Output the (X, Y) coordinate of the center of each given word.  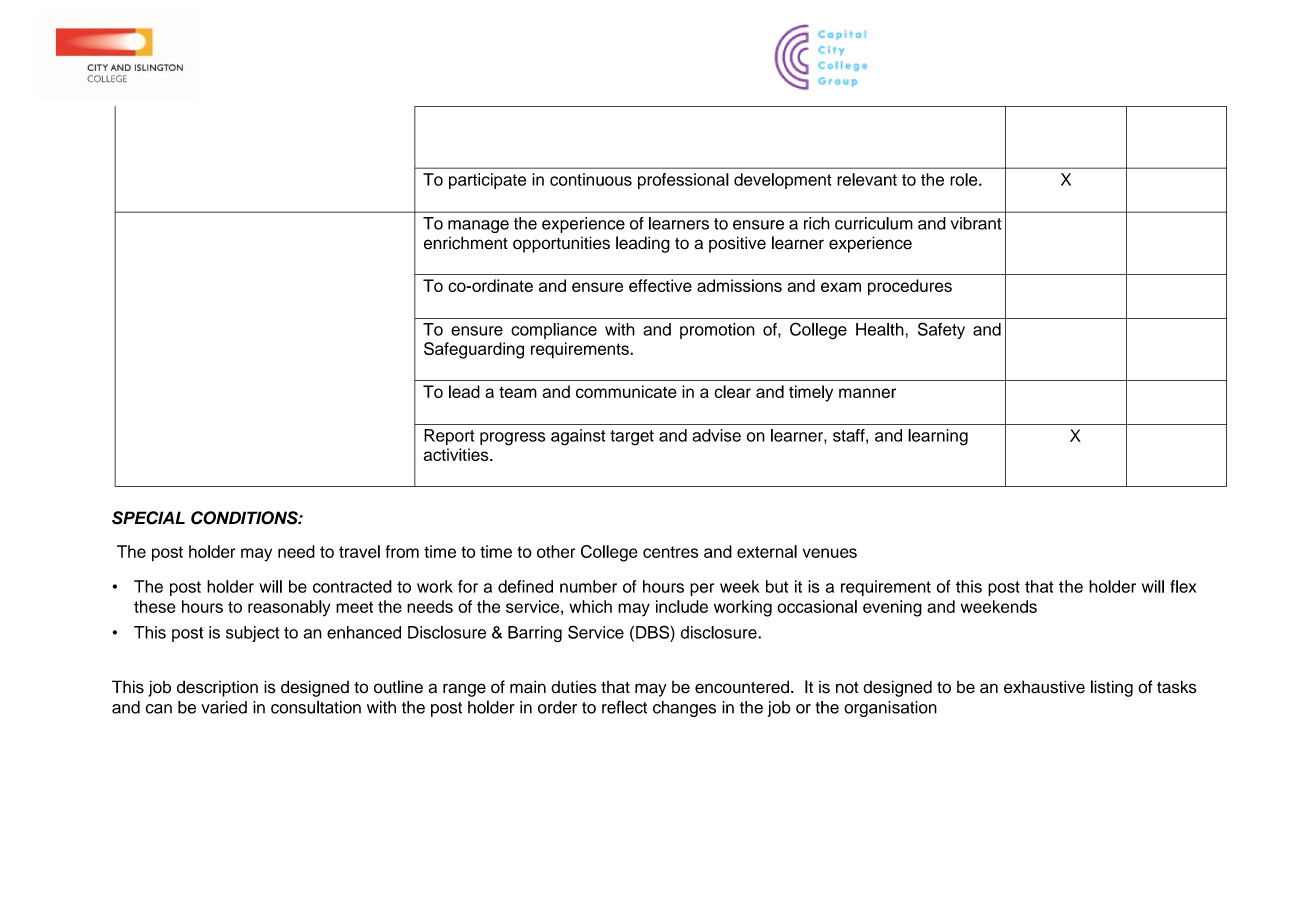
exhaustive (1044, 687)
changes (684, 709)
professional (683, 181)
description (217, 688)
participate (487, 181)
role (965, 179)
